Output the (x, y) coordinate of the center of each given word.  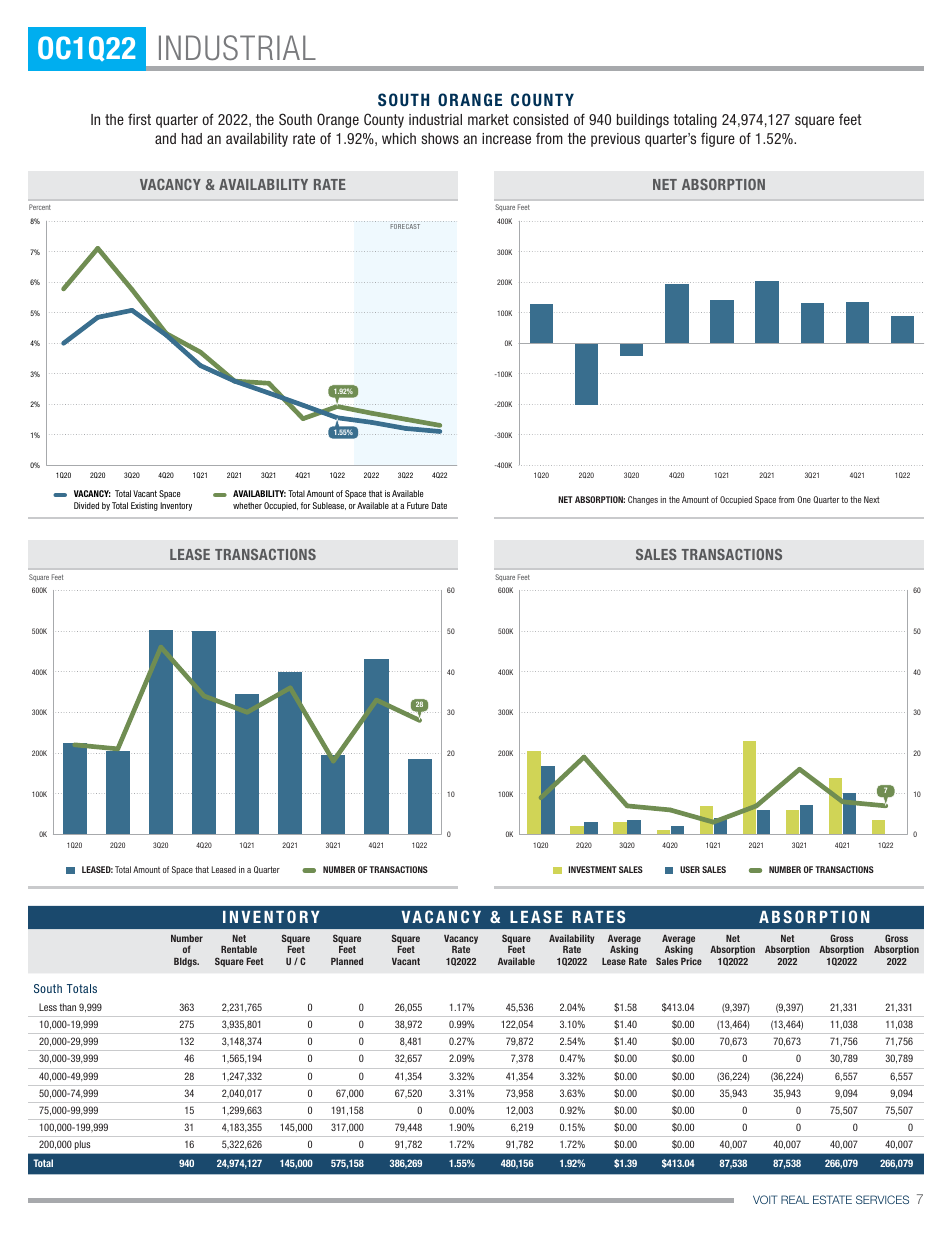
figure (718, 139)
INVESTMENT (593, 869)
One (804, 499)
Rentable (239, 949)
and (165, 138)
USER (690, 869)
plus (82, 1145)
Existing (144, 506)
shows (440, 138)
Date (439, 505)
